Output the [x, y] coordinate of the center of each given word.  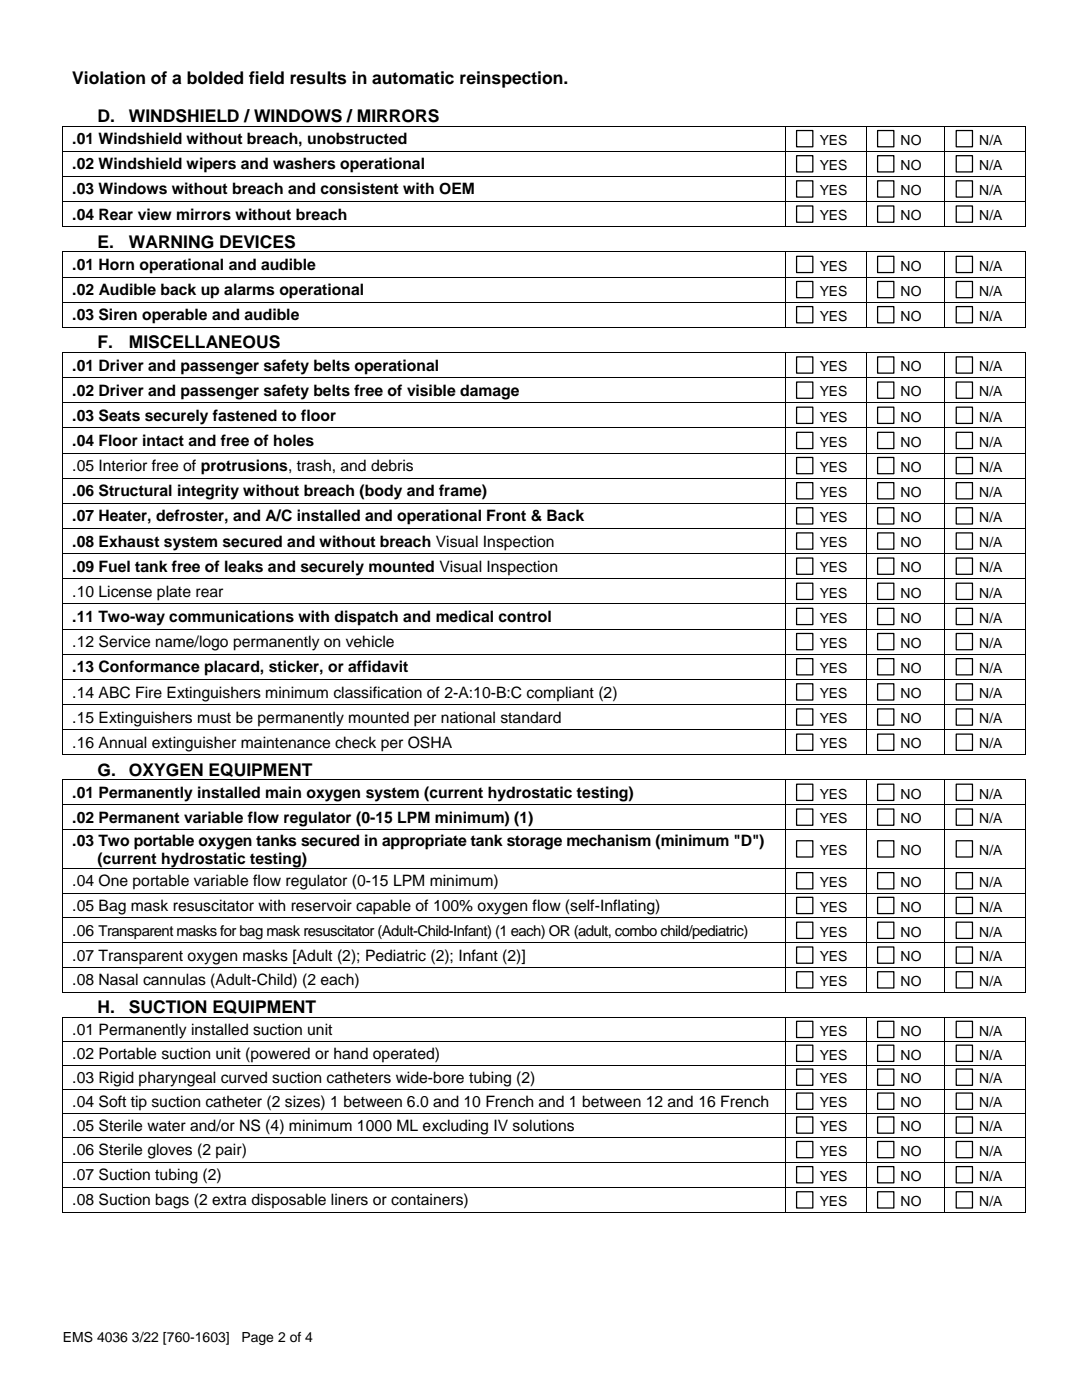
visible [431, 390]
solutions [543, 1125]
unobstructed [357, 138]
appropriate [424, 842]
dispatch [366, 618]
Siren [118, 314]
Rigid [116, 1079]
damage [489, 392]
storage [534, 842]
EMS [78, 1337]
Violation [108, 78]
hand [351, 1053]
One [113, 880]
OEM [456, 188]
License [125, 591]
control [524, 616]
